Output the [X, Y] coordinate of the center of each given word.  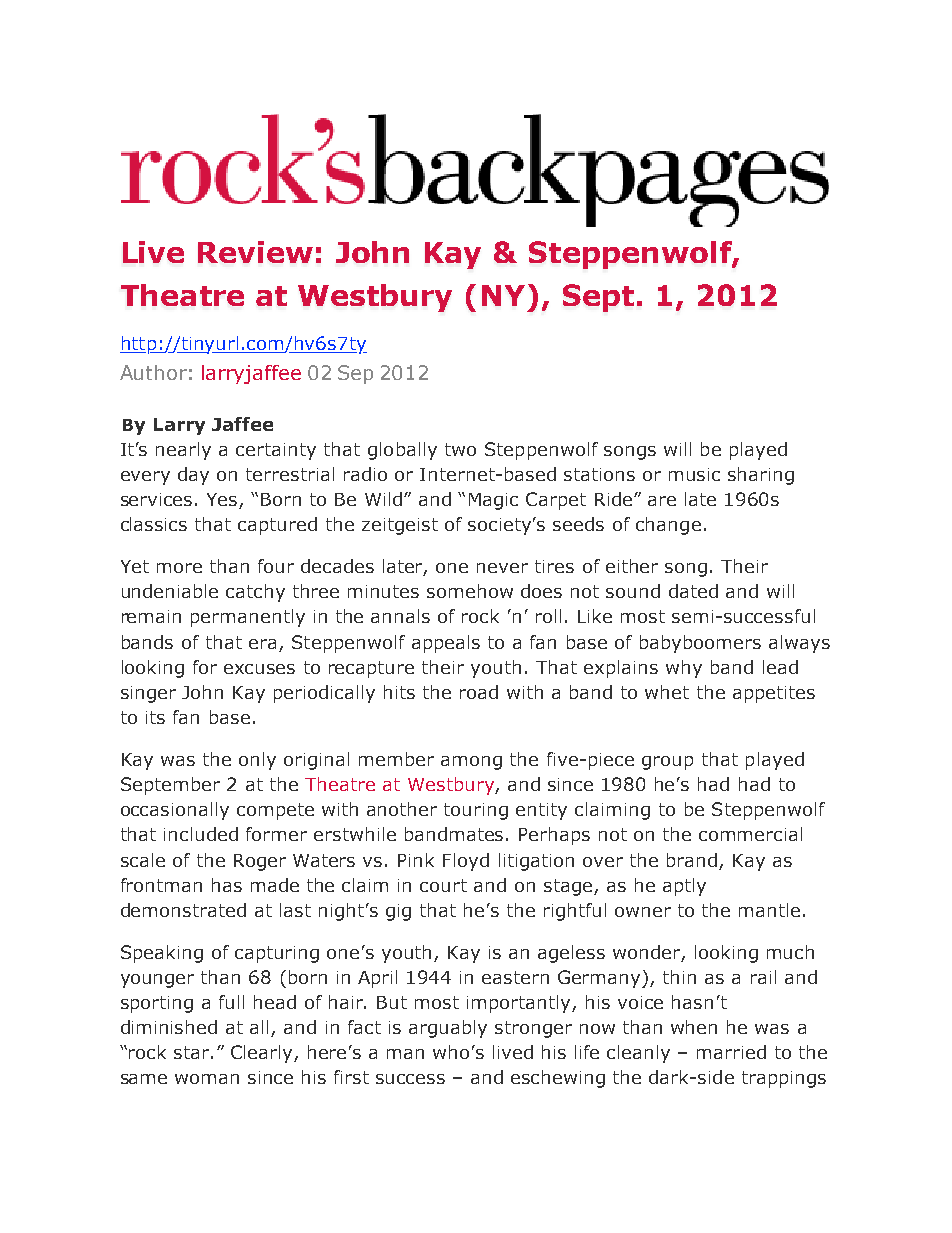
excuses [259, 669]
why [684, 669]
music [694, 474]
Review [255, 252]
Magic [493, 501]
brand [692, 860]
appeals [446, 644]
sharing [761, 476]
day [193, 476]
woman [207, 1079]
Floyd [466, 862]
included [201, 834]
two [460, 449]
